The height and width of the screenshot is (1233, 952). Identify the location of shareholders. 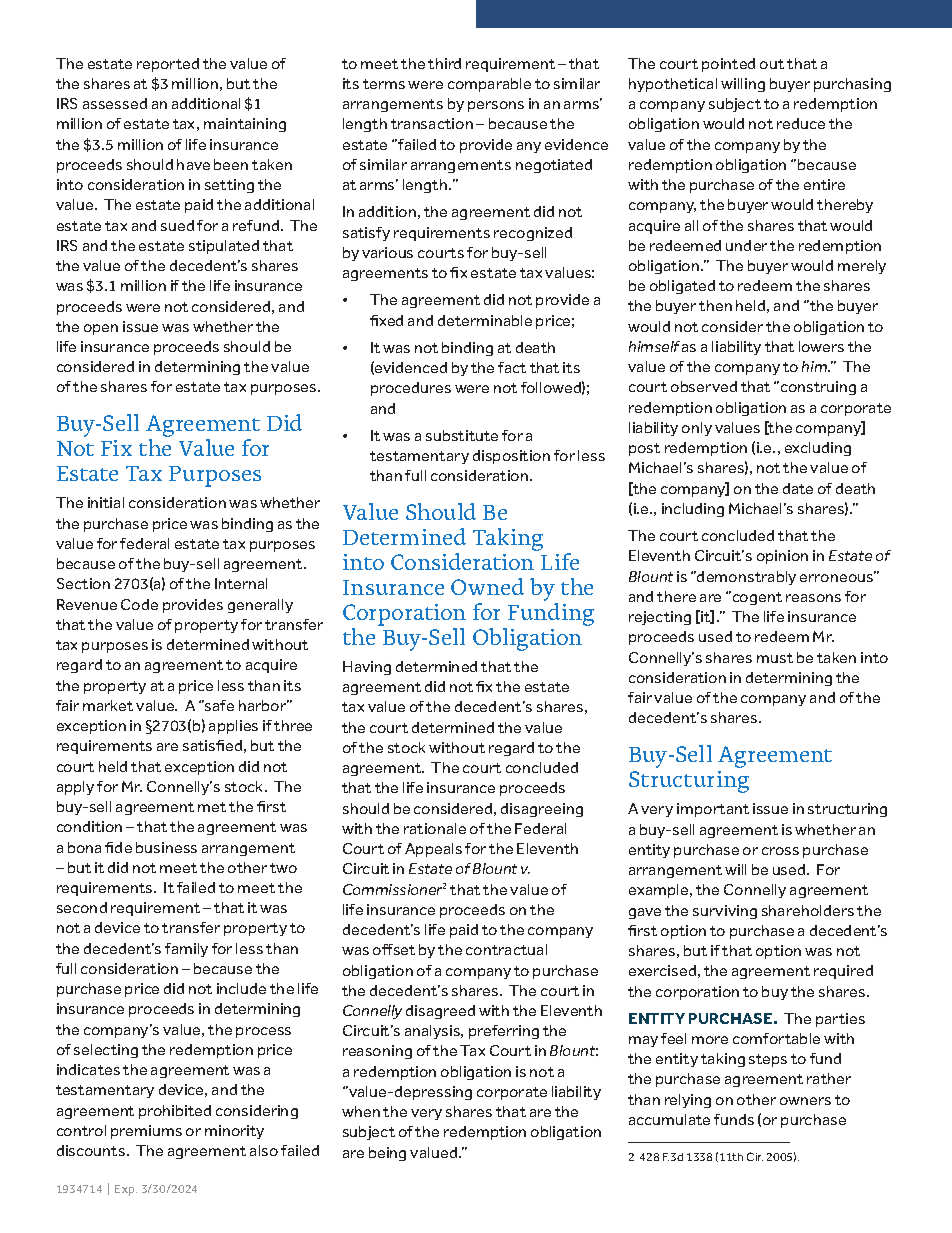
(808, 910).
